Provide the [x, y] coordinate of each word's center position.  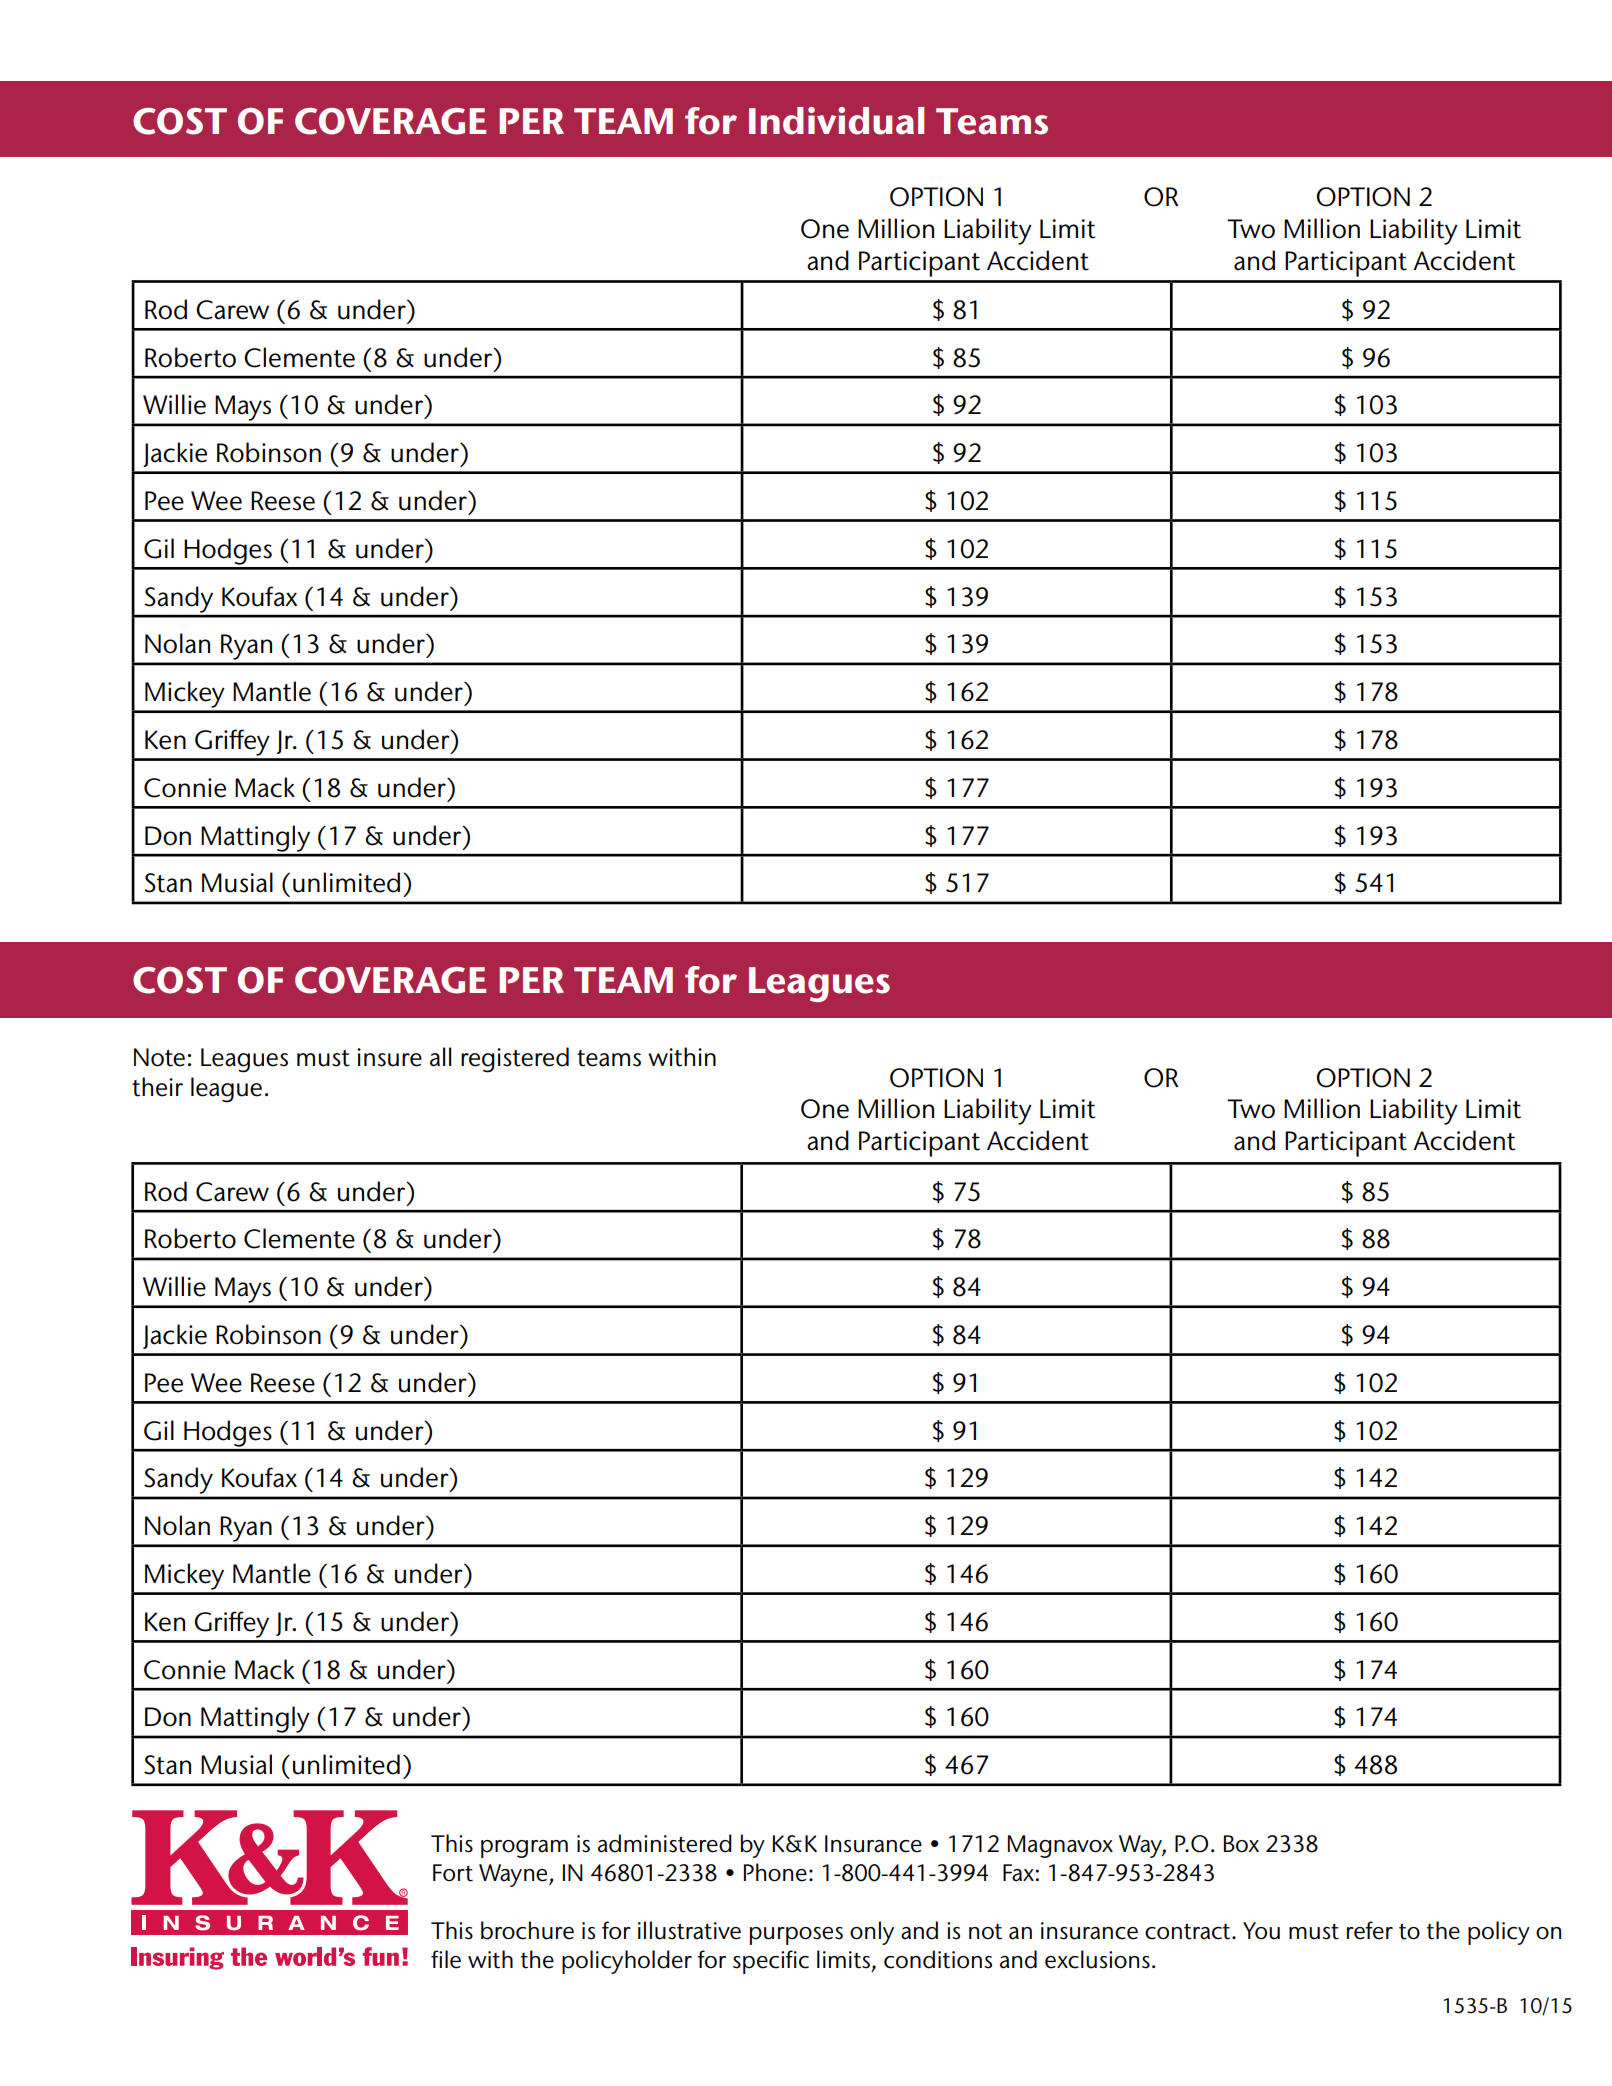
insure [389, 1057]
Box [1241, 1844]
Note [159, 1057]
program [524, 1849]
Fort [453, 1873]
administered [665, 1843]
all [440, 1057]
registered [515, 1060]
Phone [775, 1872]
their [157, 1087]
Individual [836, 121]
